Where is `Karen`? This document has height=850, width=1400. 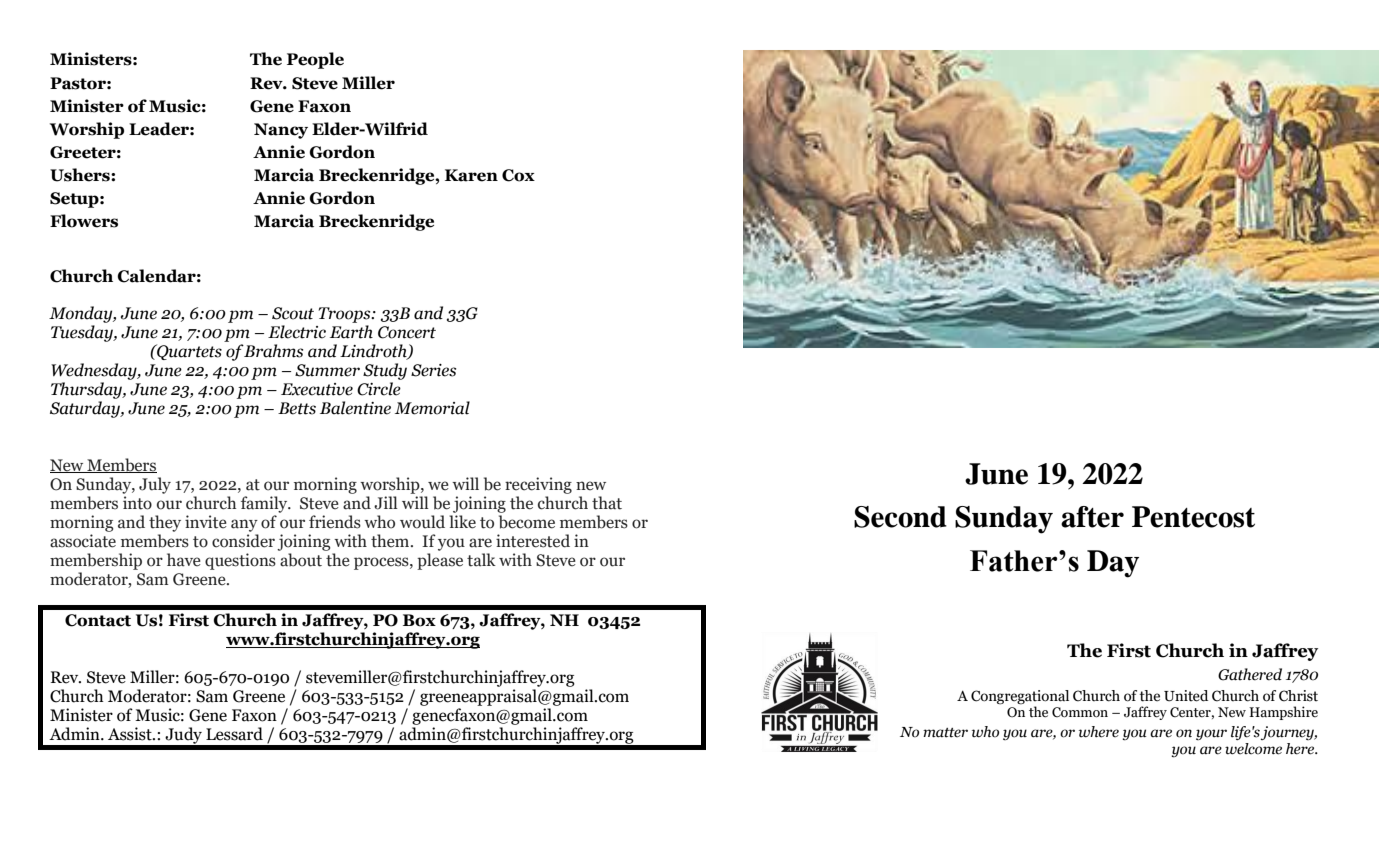
Karen is located at coordinates (471, 175).
